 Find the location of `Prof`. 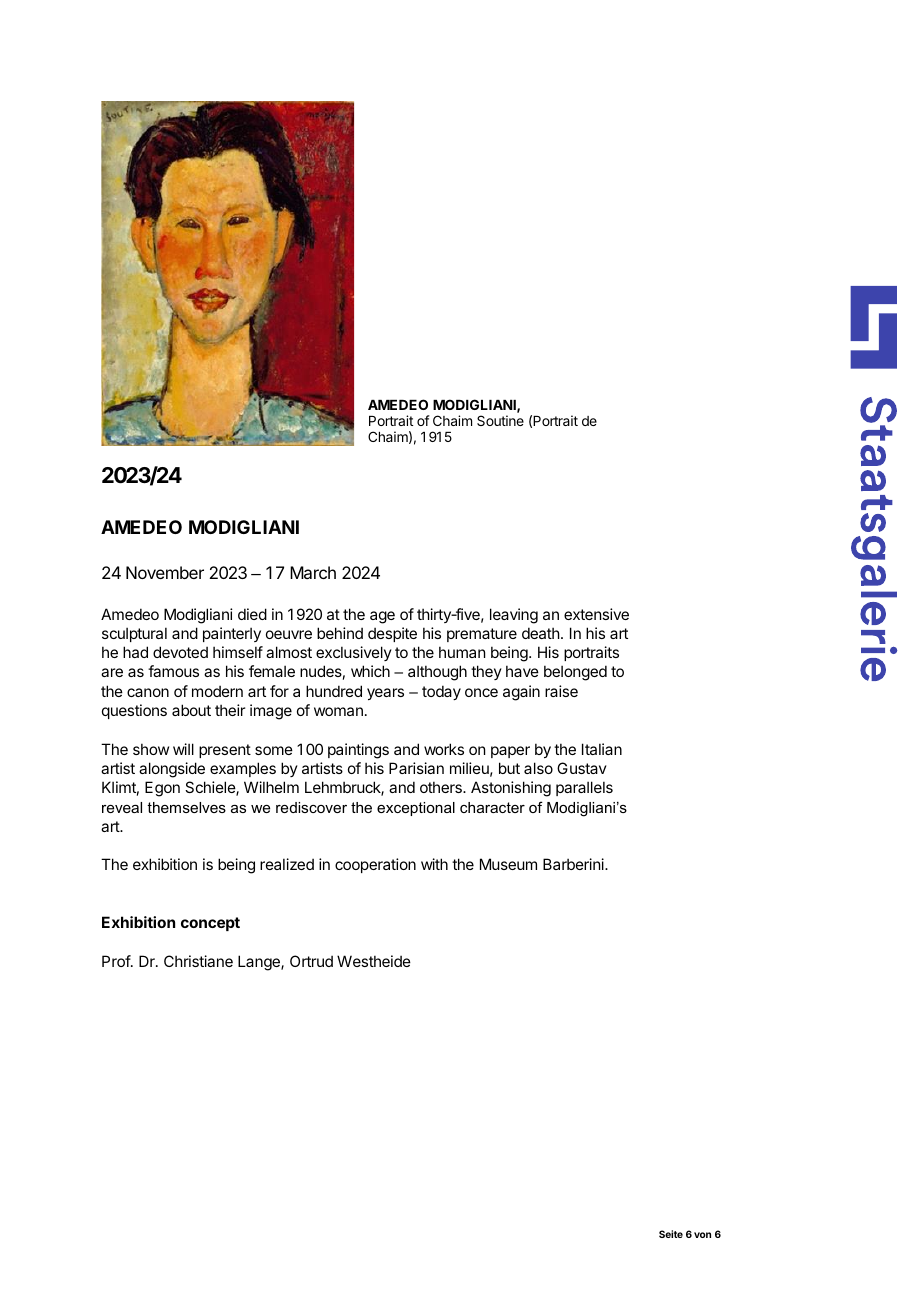

Prof is located at coordinates (117, 961).
